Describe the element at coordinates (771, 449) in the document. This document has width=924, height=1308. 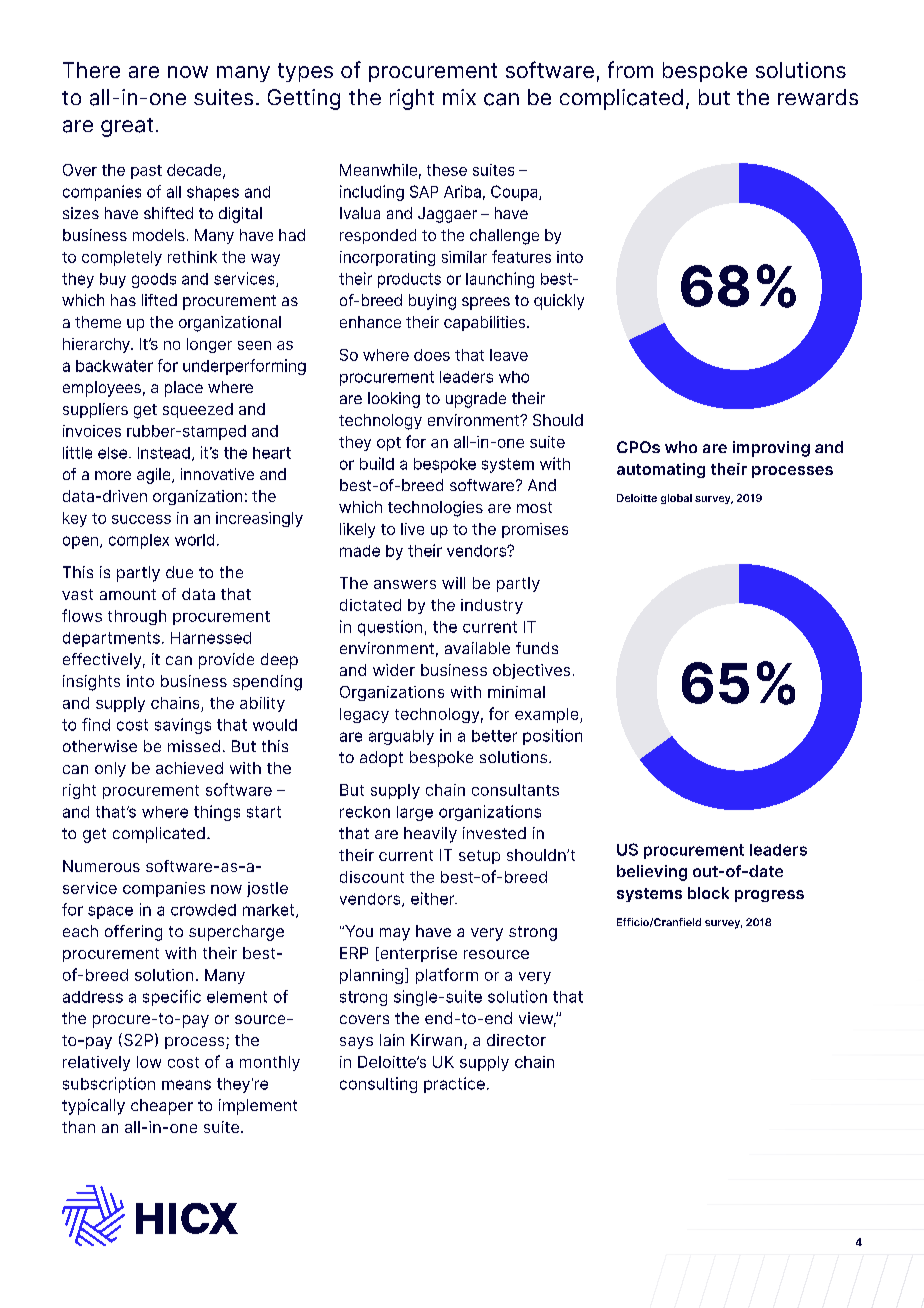
I see `improving` at that location.
